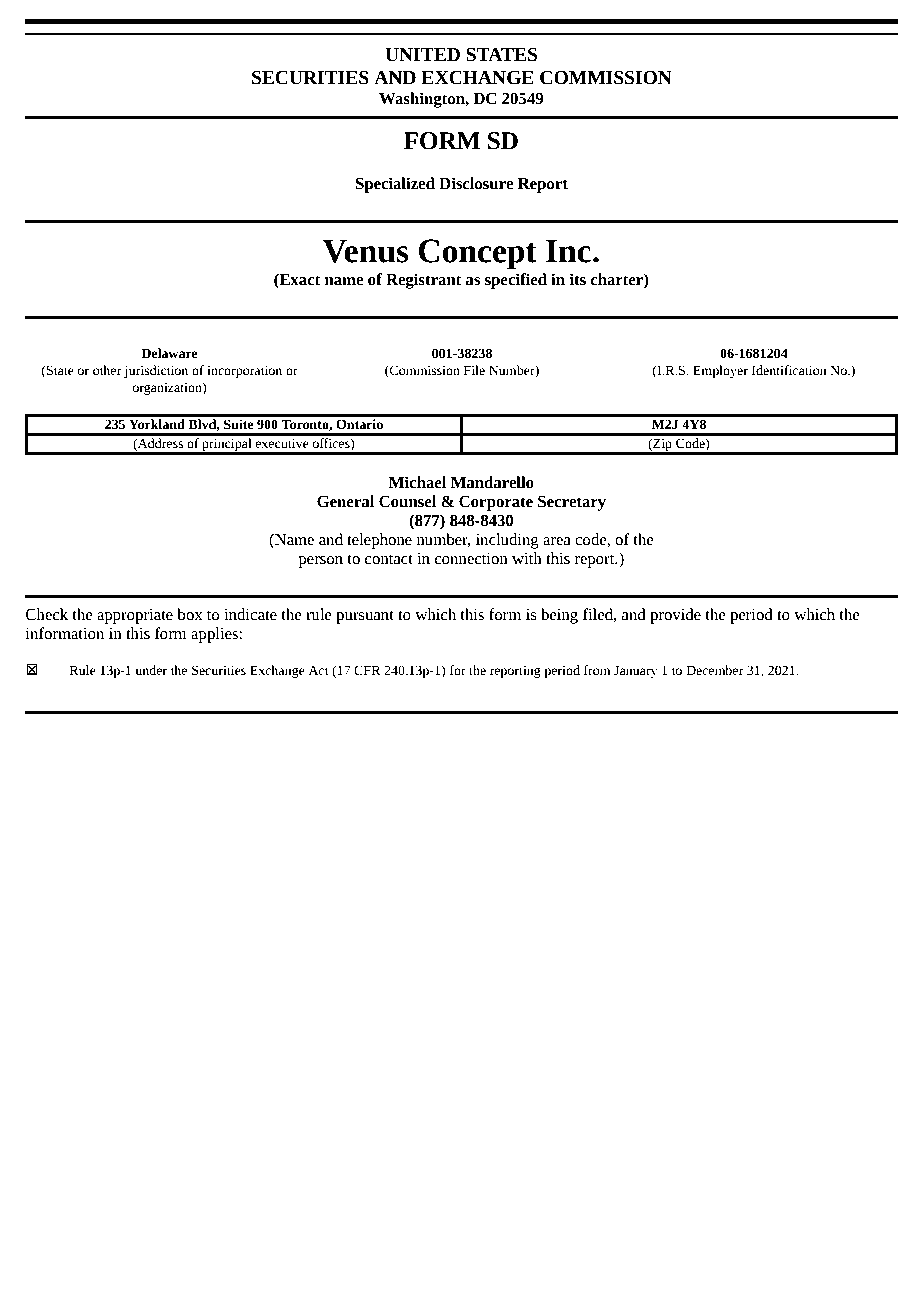 This page has width=924, height=1308. Describe the element at coordinates (407, 501) in the page. I see `Counsel` at that location.
